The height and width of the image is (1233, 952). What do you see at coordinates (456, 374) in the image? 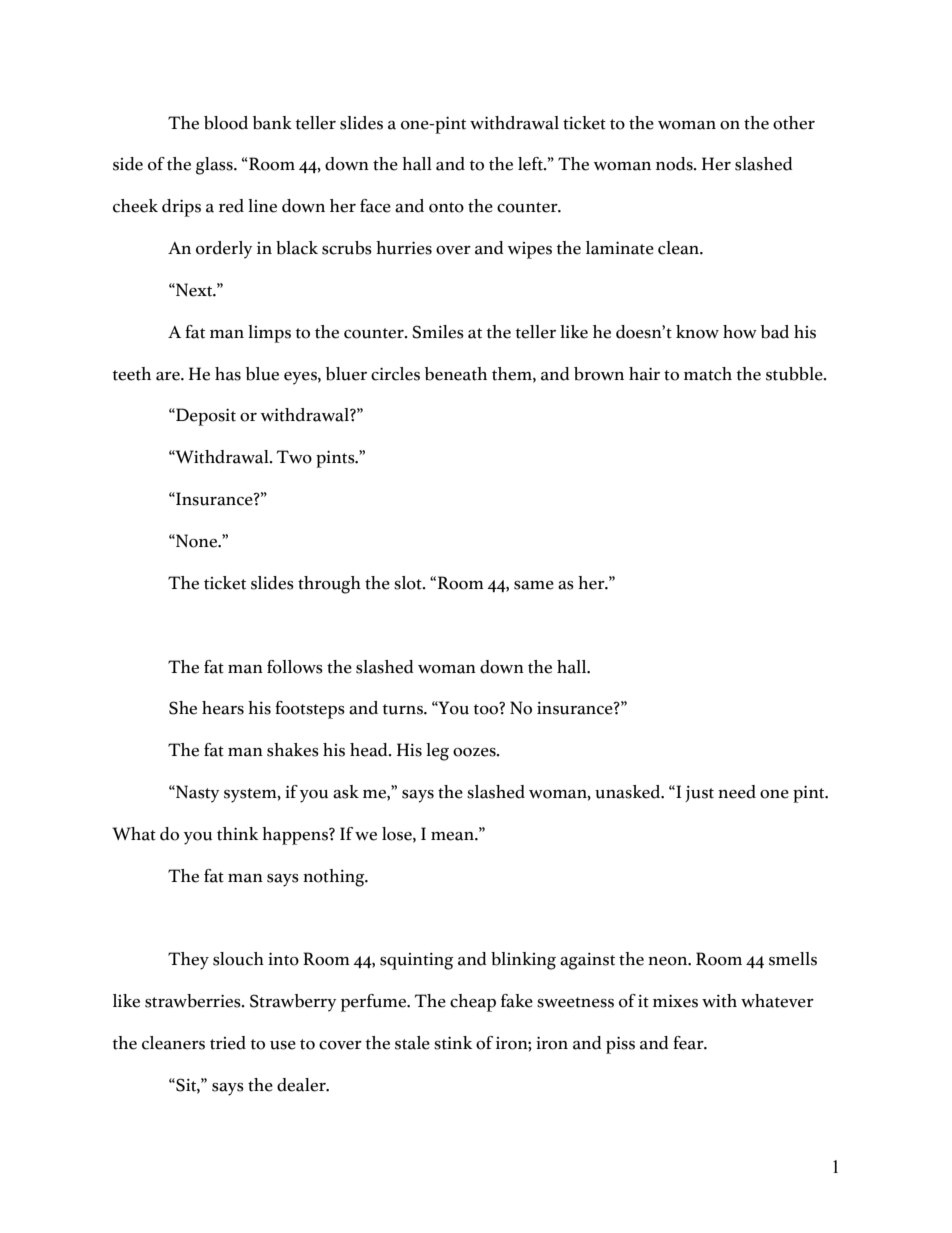
I see `beneath` at bounding box center [456, 374].
